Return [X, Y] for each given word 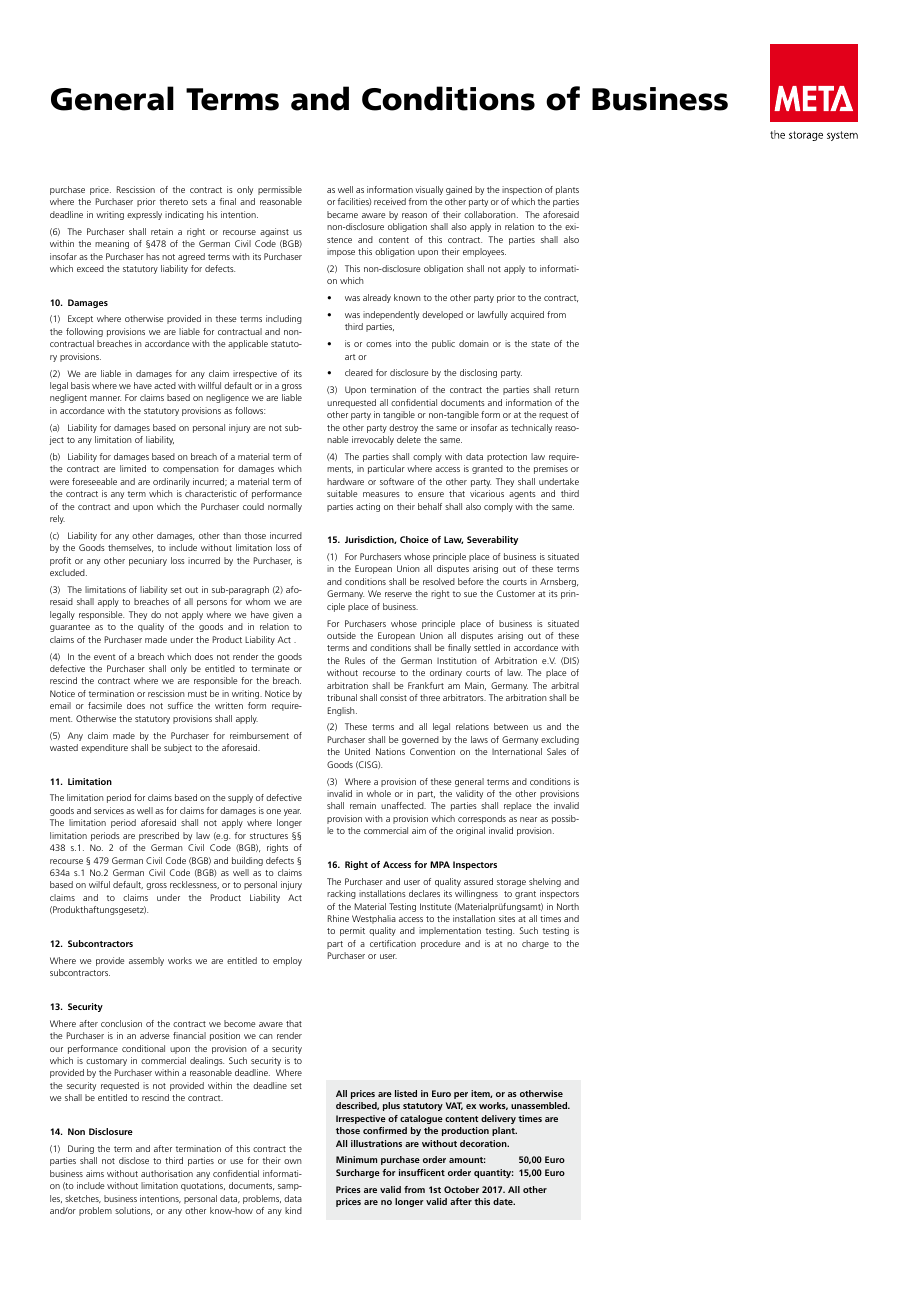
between [511, 726]
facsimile [105, 705]
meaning [112, 244]
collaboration [491, 214]
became [342, 214]
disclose [134, 1160]
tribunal [342, 697]
